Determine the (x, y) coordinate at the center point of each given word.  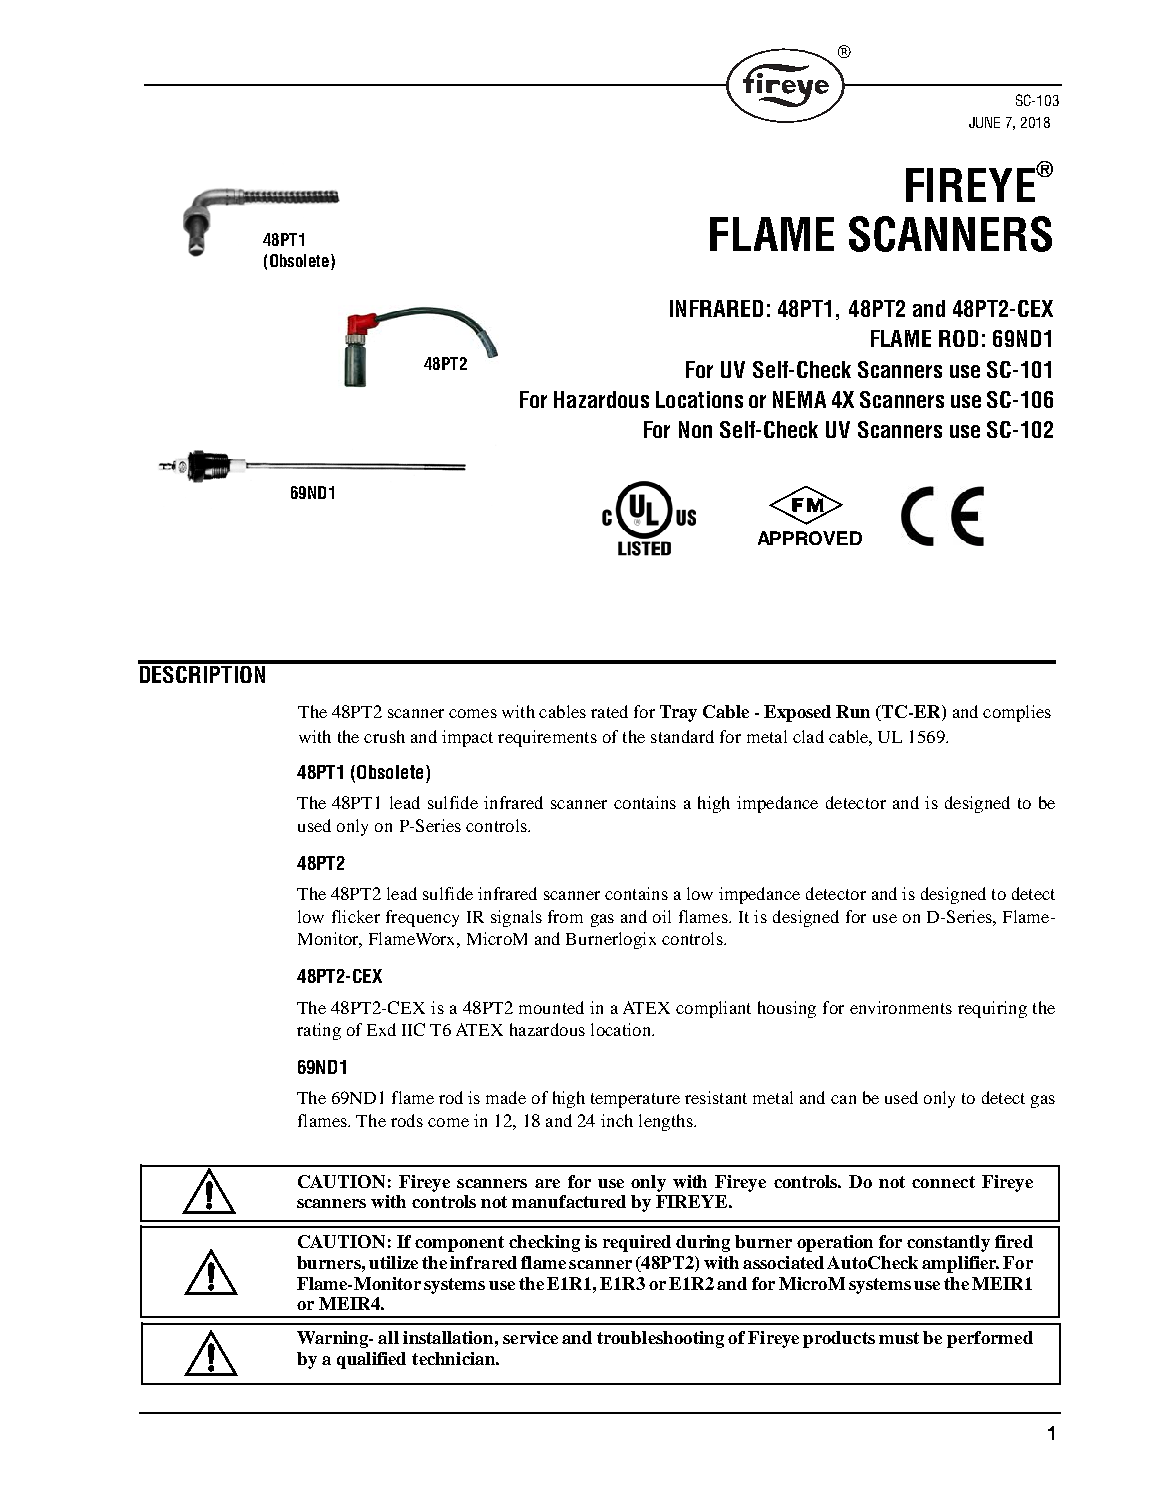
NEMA (799, 399)
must (899, 1338)
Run (853, 711)
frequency (422, 918)
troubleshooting (660, 1339)
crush (384, 736)
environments (901, 1007)
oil (662, 916)
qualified (371, 1360)
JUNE (984, 122)
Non (695, 429)
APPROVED (810, 538)
